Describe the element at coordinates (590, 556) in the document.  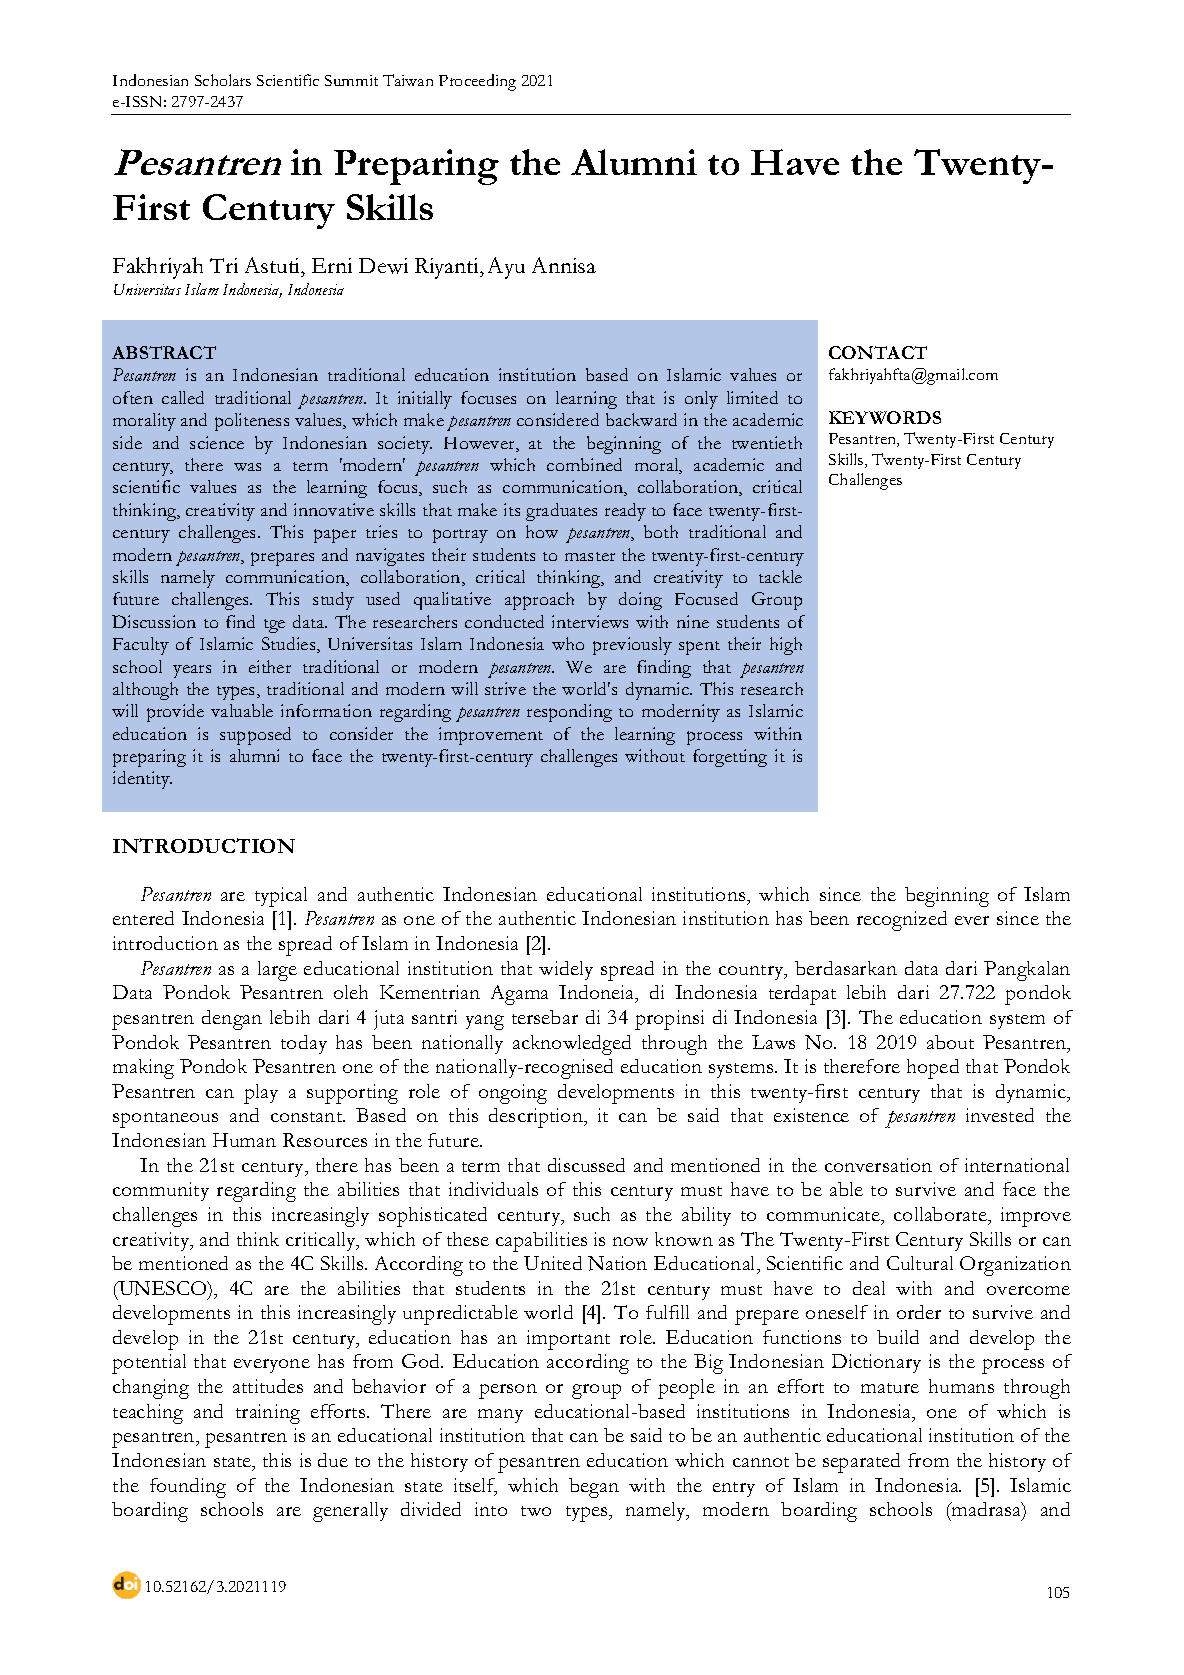
I see `master` at that location.
